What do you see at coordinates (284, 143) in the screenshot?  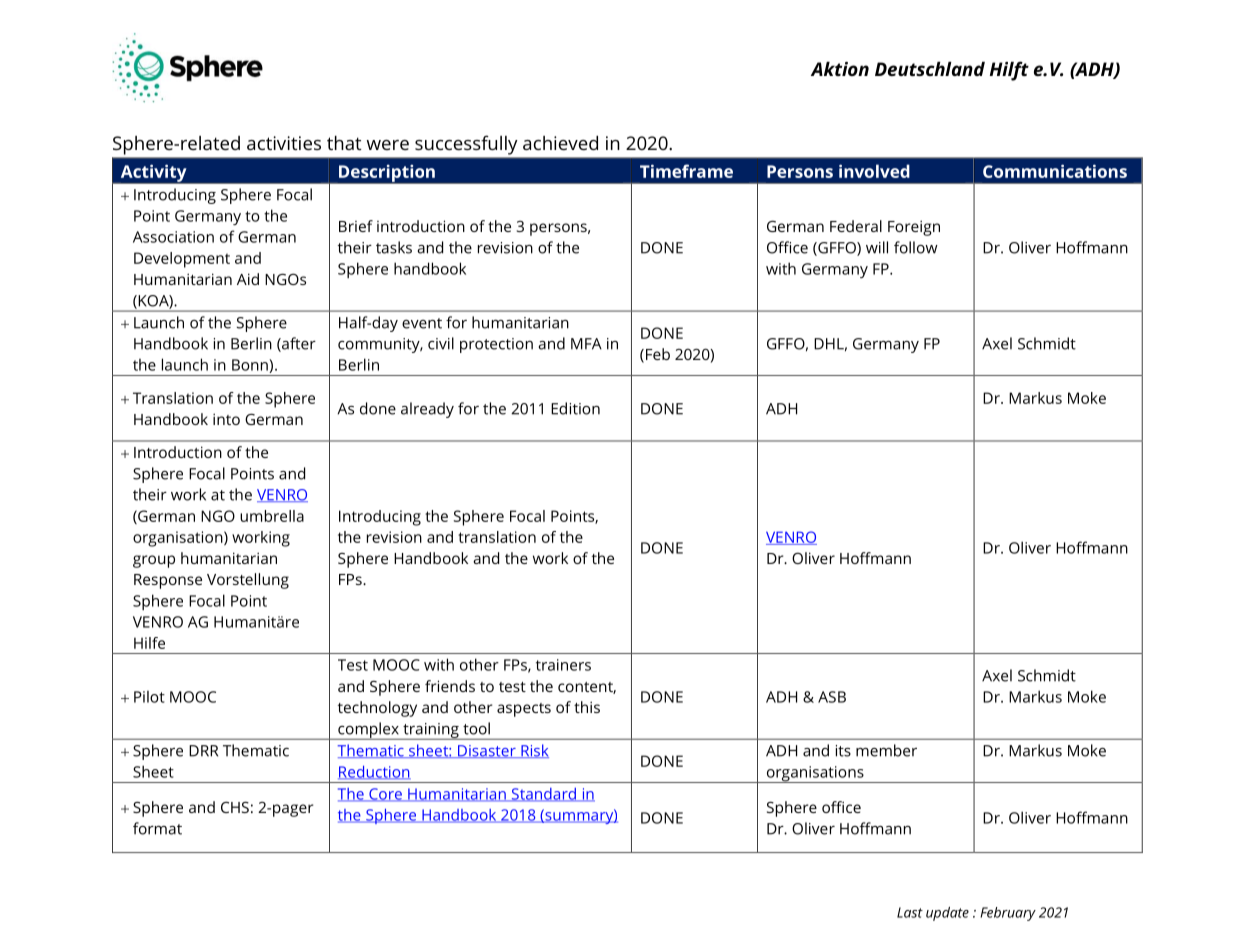 I see `activities` at bounding box center [284, 143].
